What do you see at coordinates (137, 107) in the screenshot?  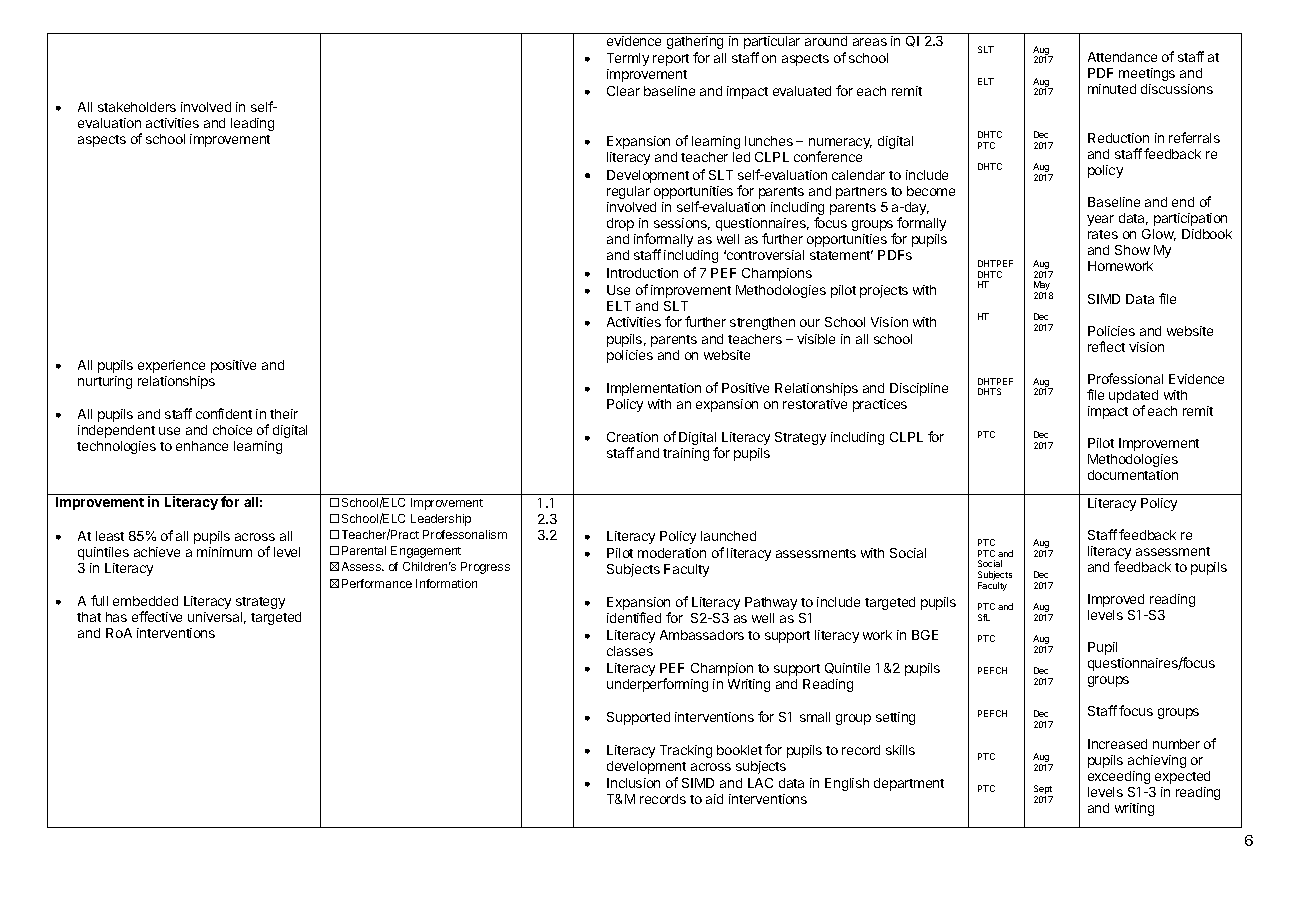 I see `stakeholders` at bounding box center [137, 107].
